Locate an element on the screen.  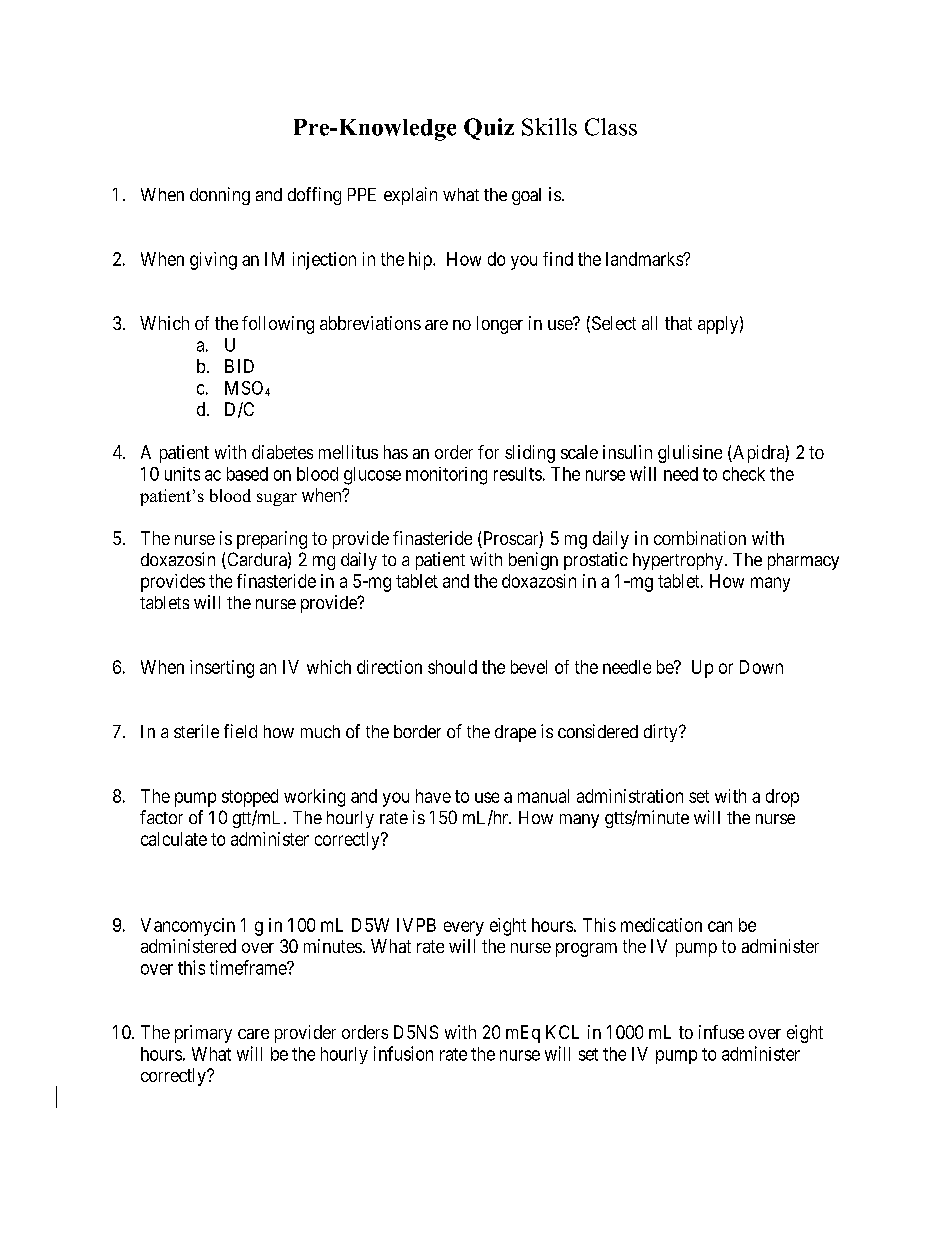
Class is located at coordinates (611, 127).
